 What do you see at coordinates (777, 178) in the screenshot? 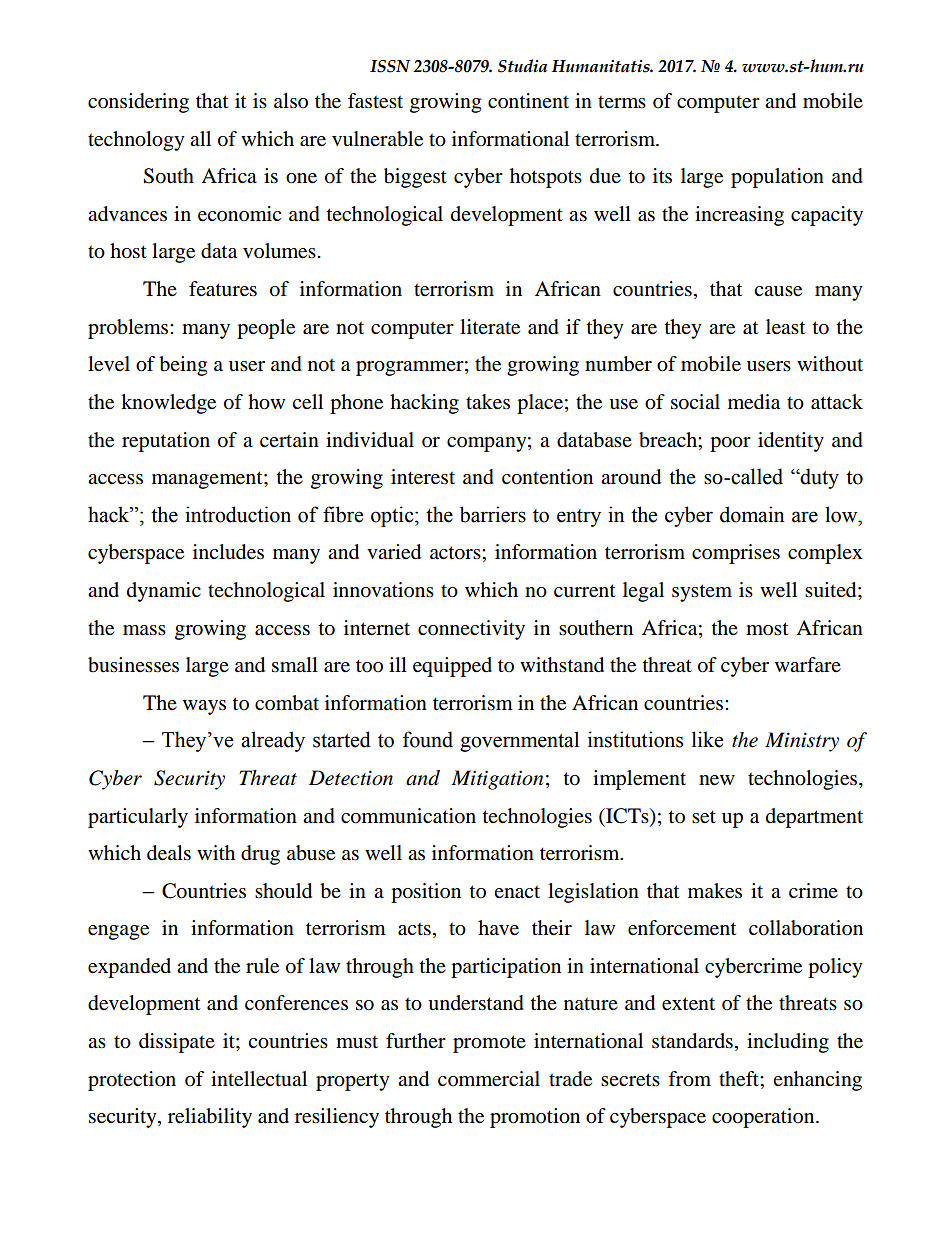
I see `population` at bounding box center [777, 178].
